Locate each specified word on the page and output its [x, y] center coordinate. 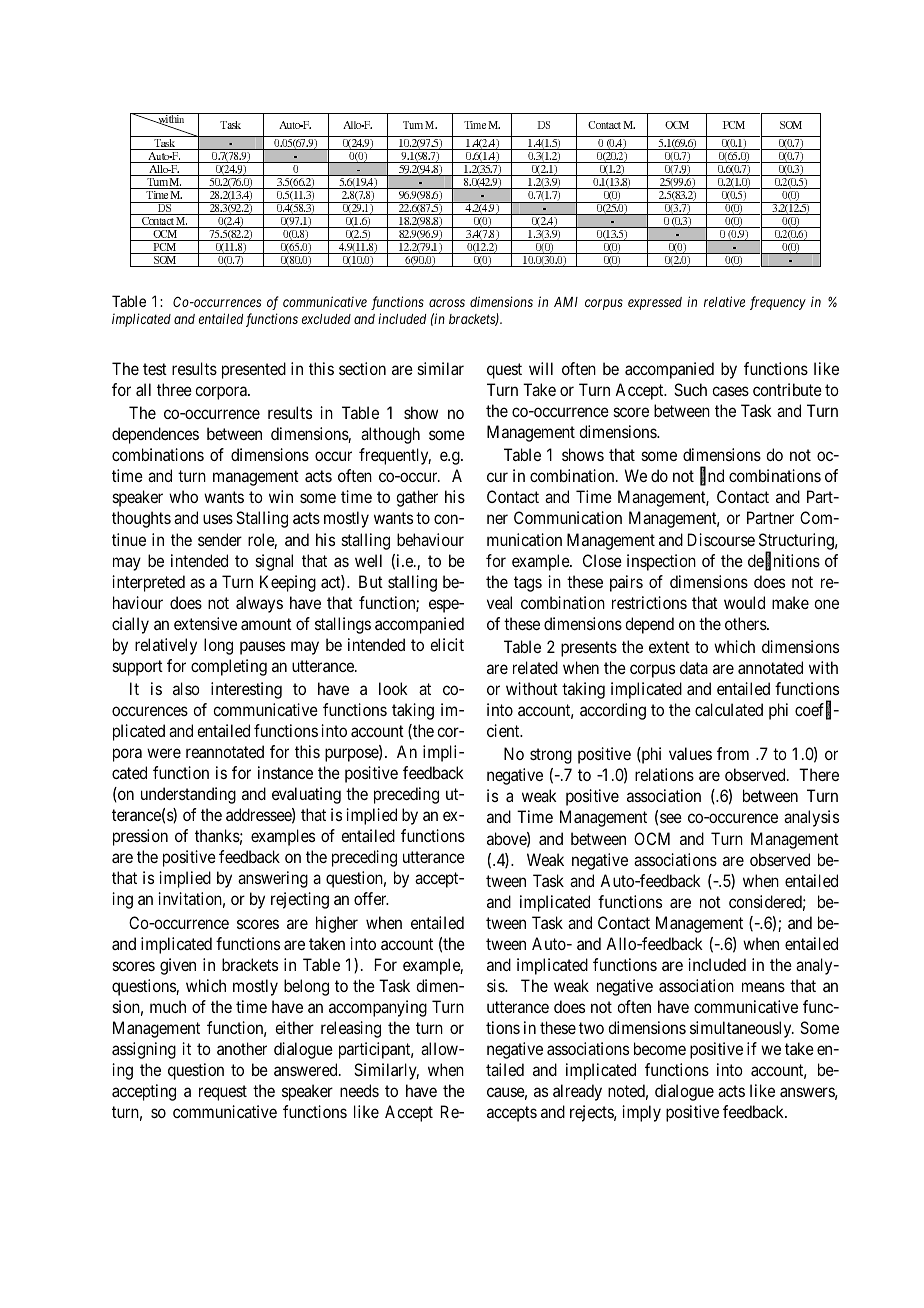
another [242, 1048]
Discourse [721, 539]
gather [417, 498]
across [447, 303]
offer [371, 898]
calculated [729, 709]
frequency [778, 303]
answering [273, 879]
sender [220, 539]
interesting [246, 690]
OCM [652, 838]
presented [254, 370]
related [535, 667]
